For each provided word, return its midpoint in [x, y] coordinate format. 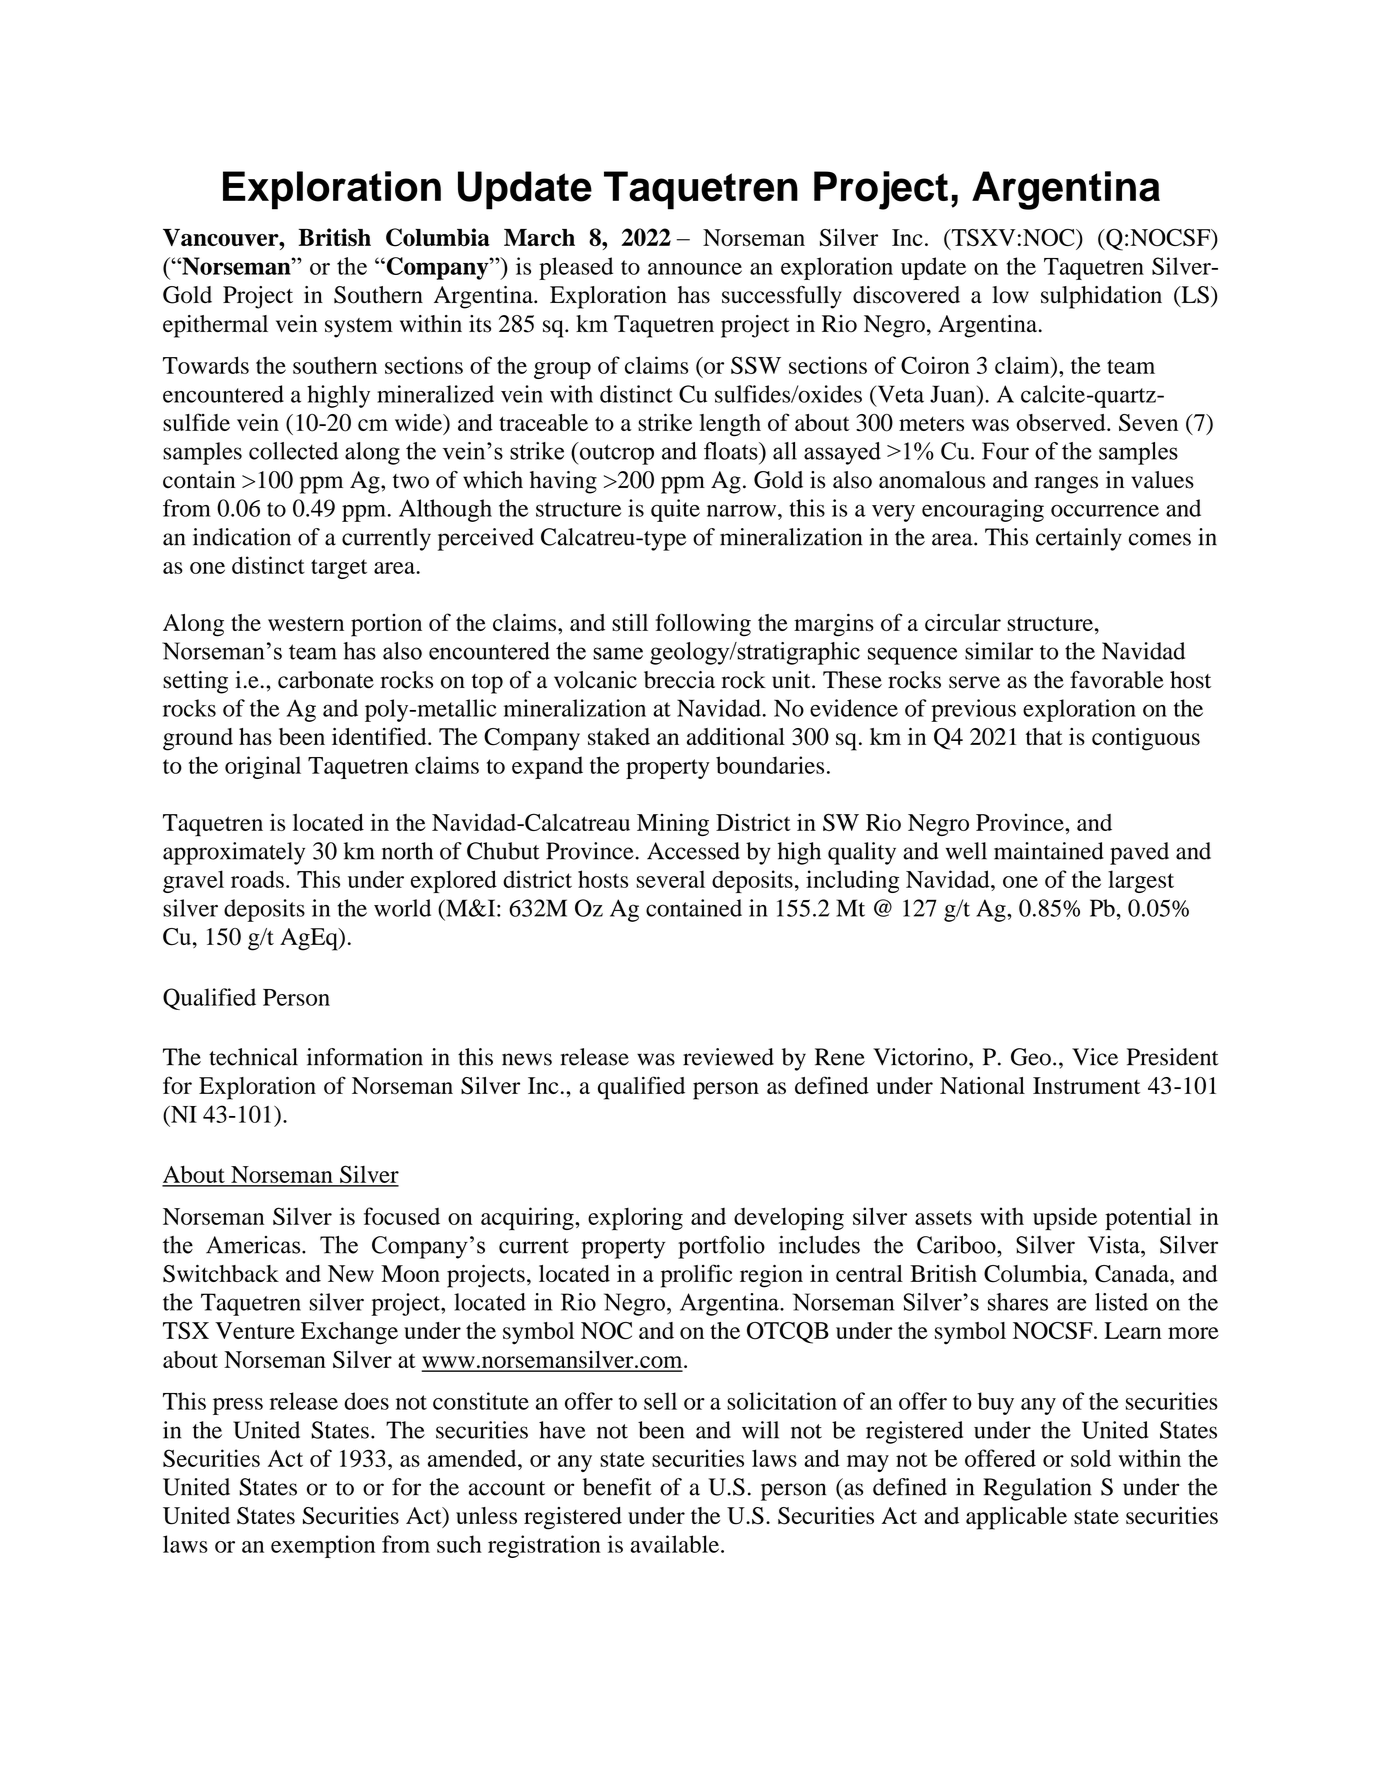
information [365, 1057]
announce [695, 269]
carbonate [326, 680]
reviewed [728, 1057]
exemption [323, 1546]
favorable [1117, 680]
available [675, 1544]
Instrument [1086, 1085]
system [359, 328]
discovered [906, 295]
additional [736, 736]
